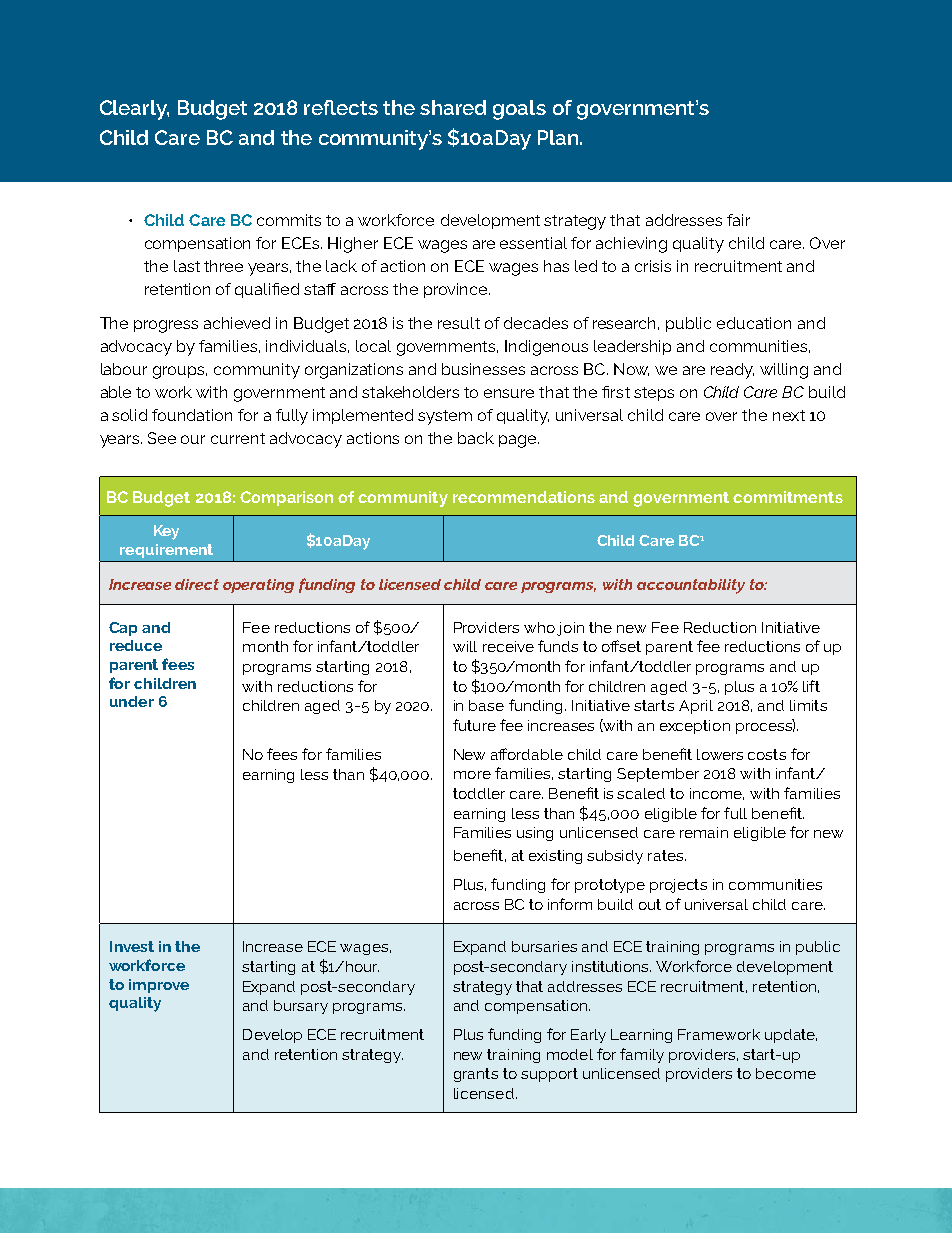 Image resolution: width=952 pixels, height=1233 pixels. What do you see at coordinates (341, 107) in the screenshot?
I see `reflects` at bounding box center [341, 107].
